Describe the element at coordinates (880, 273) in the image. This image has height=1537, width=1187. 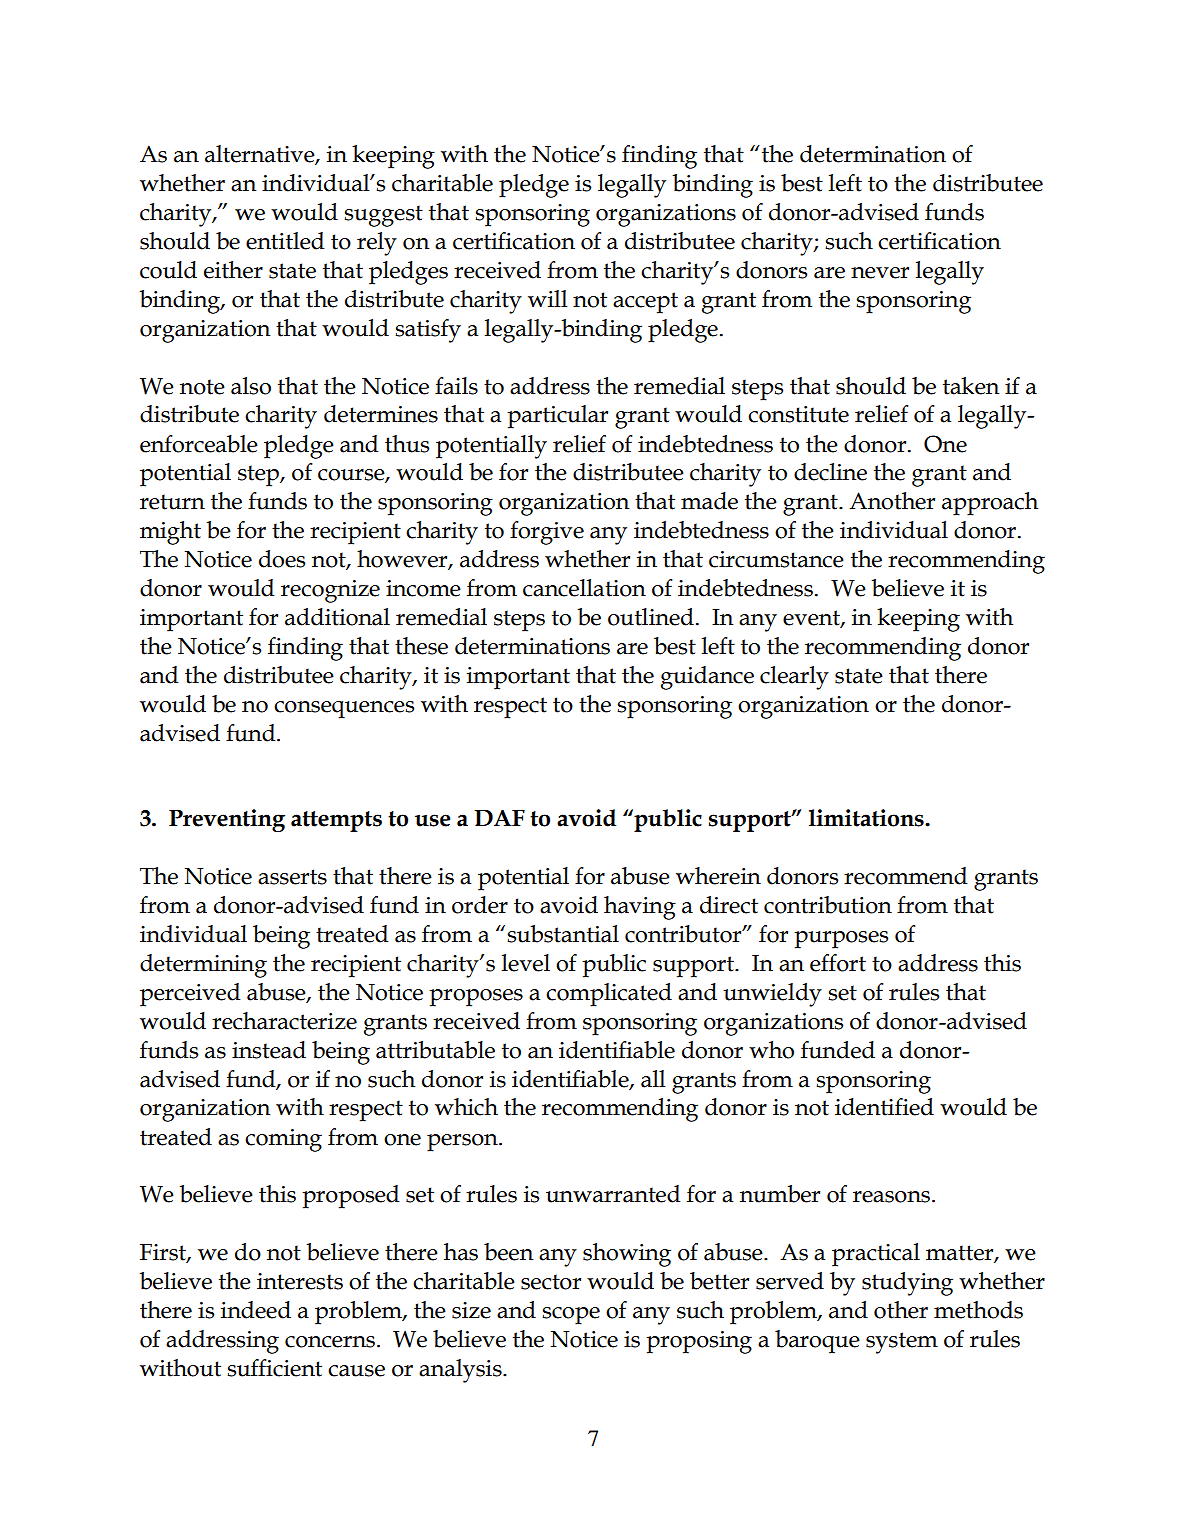
I see `never` at that location.
